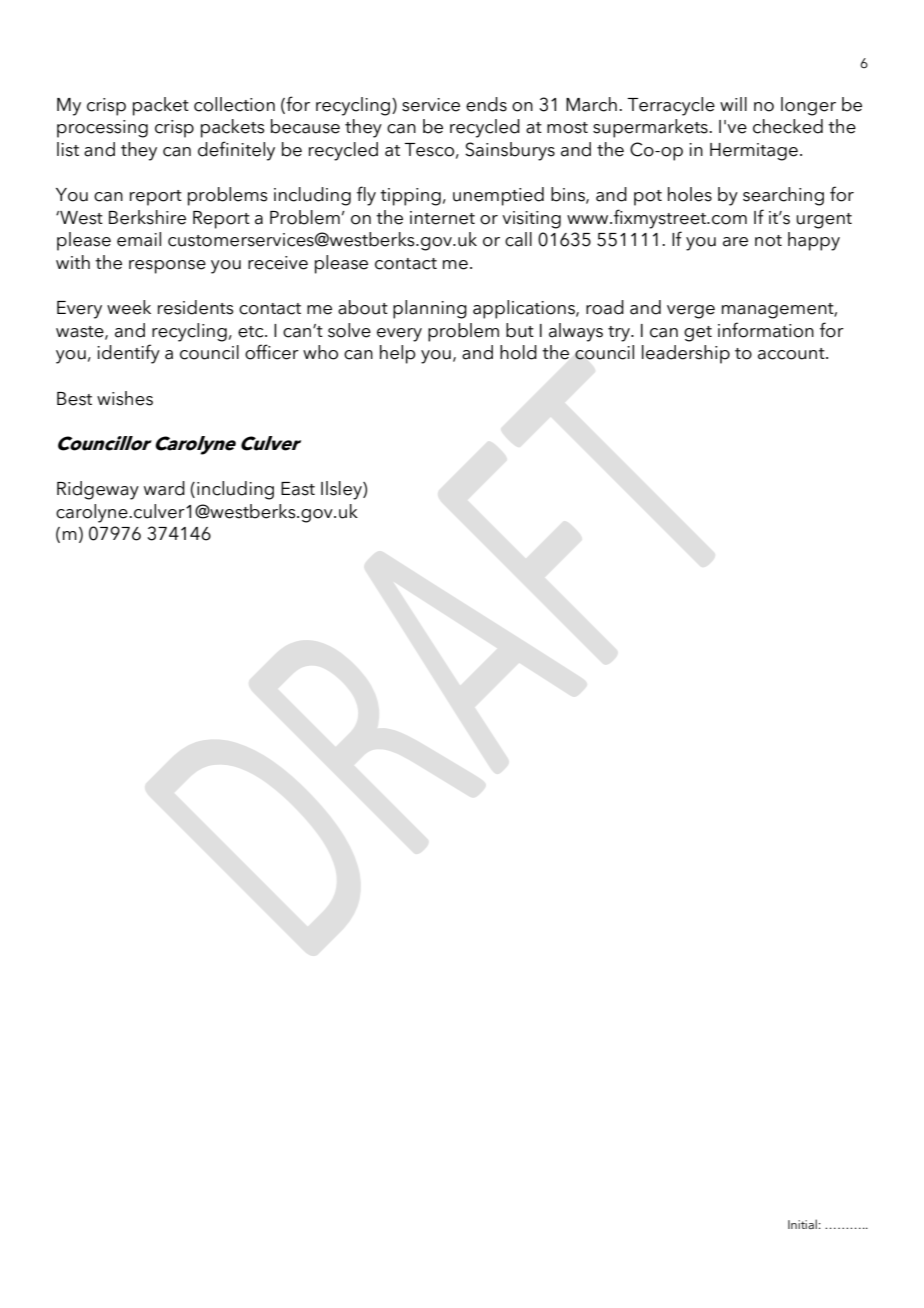 The image size is (924, 1308). I want to click on hold, so click(518, 352).
